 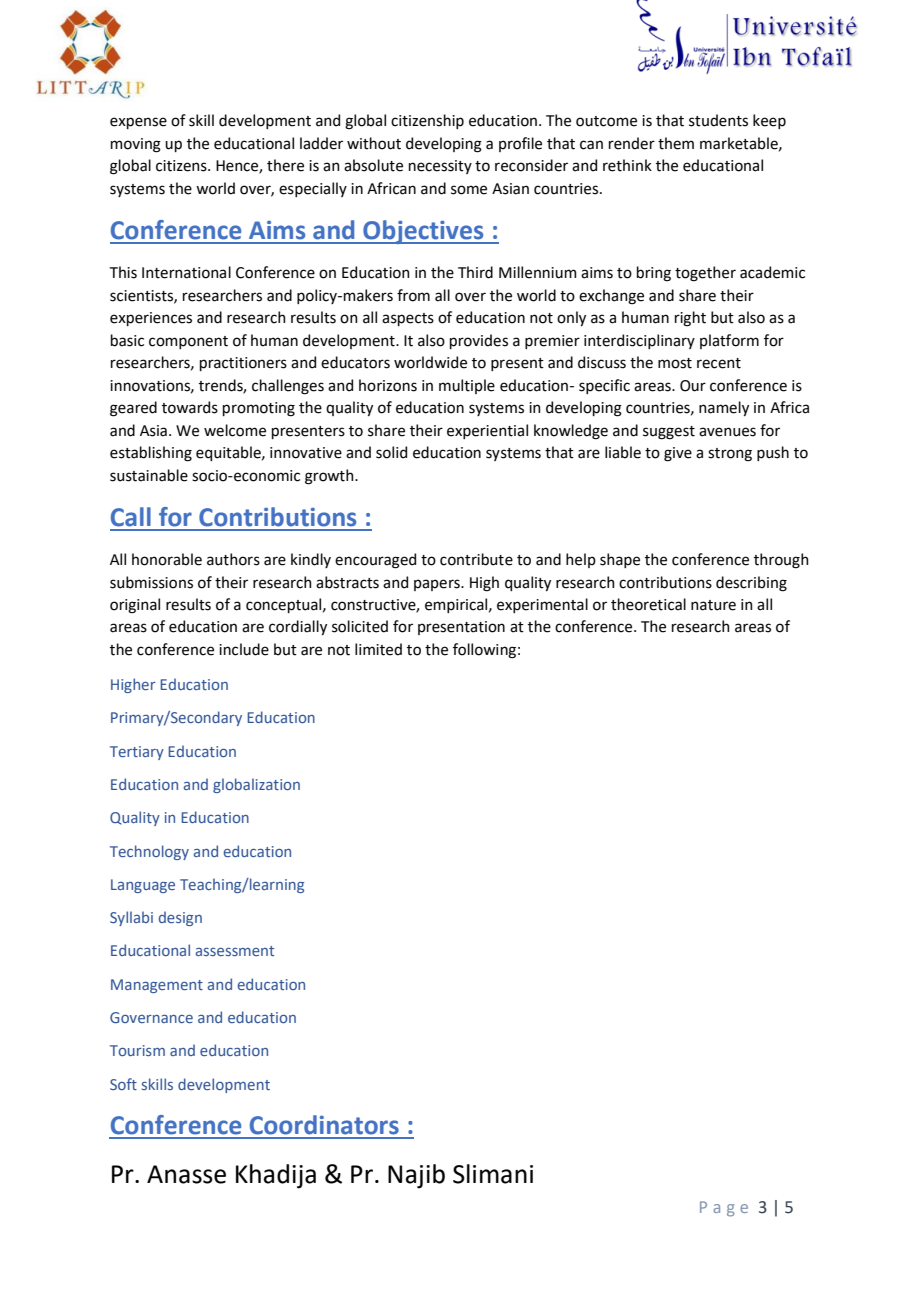 I want to click on moving, so click(x=136, y=145).
